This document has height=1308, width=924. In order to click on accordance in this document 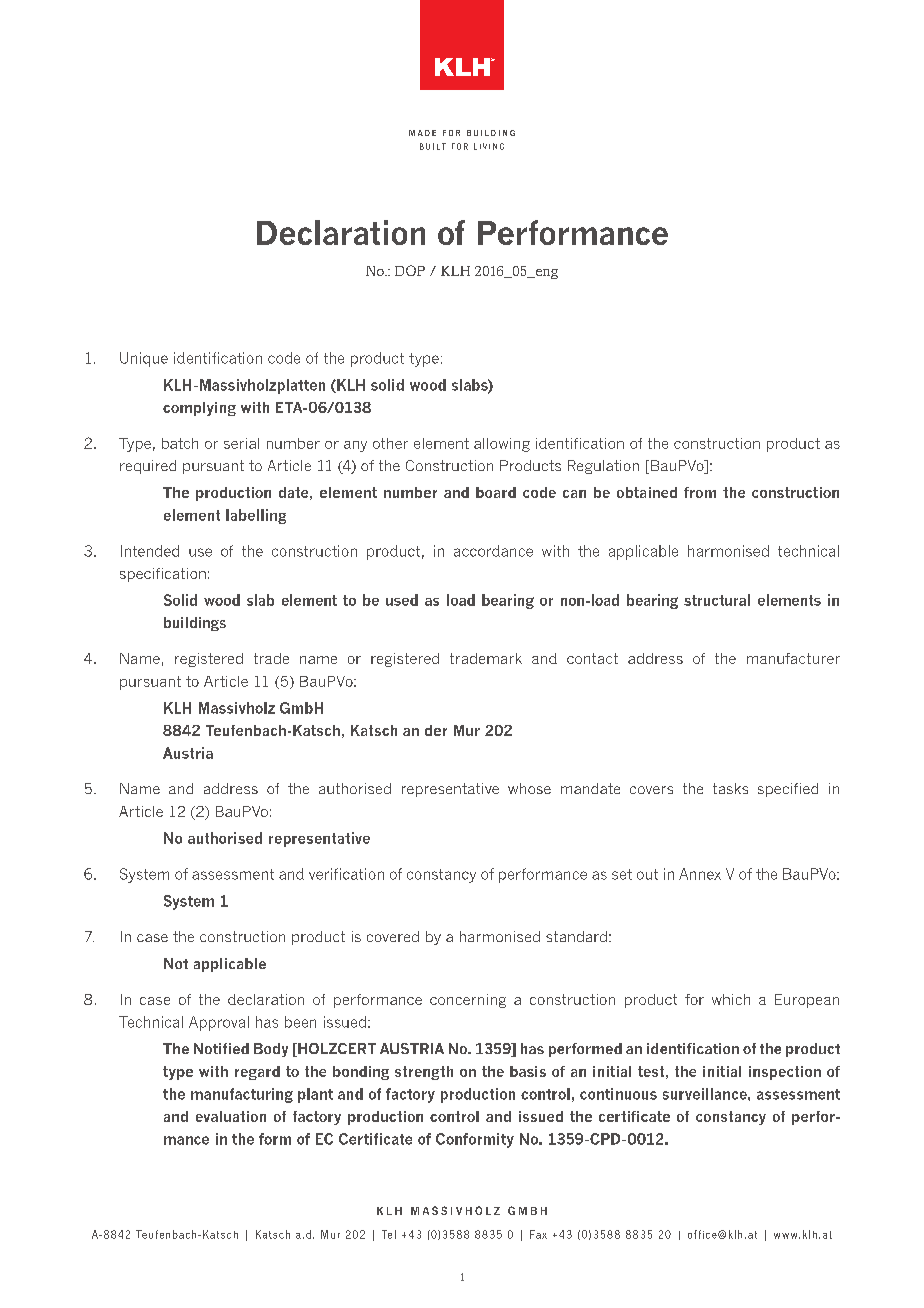, I will do `click(493, 551)`.
